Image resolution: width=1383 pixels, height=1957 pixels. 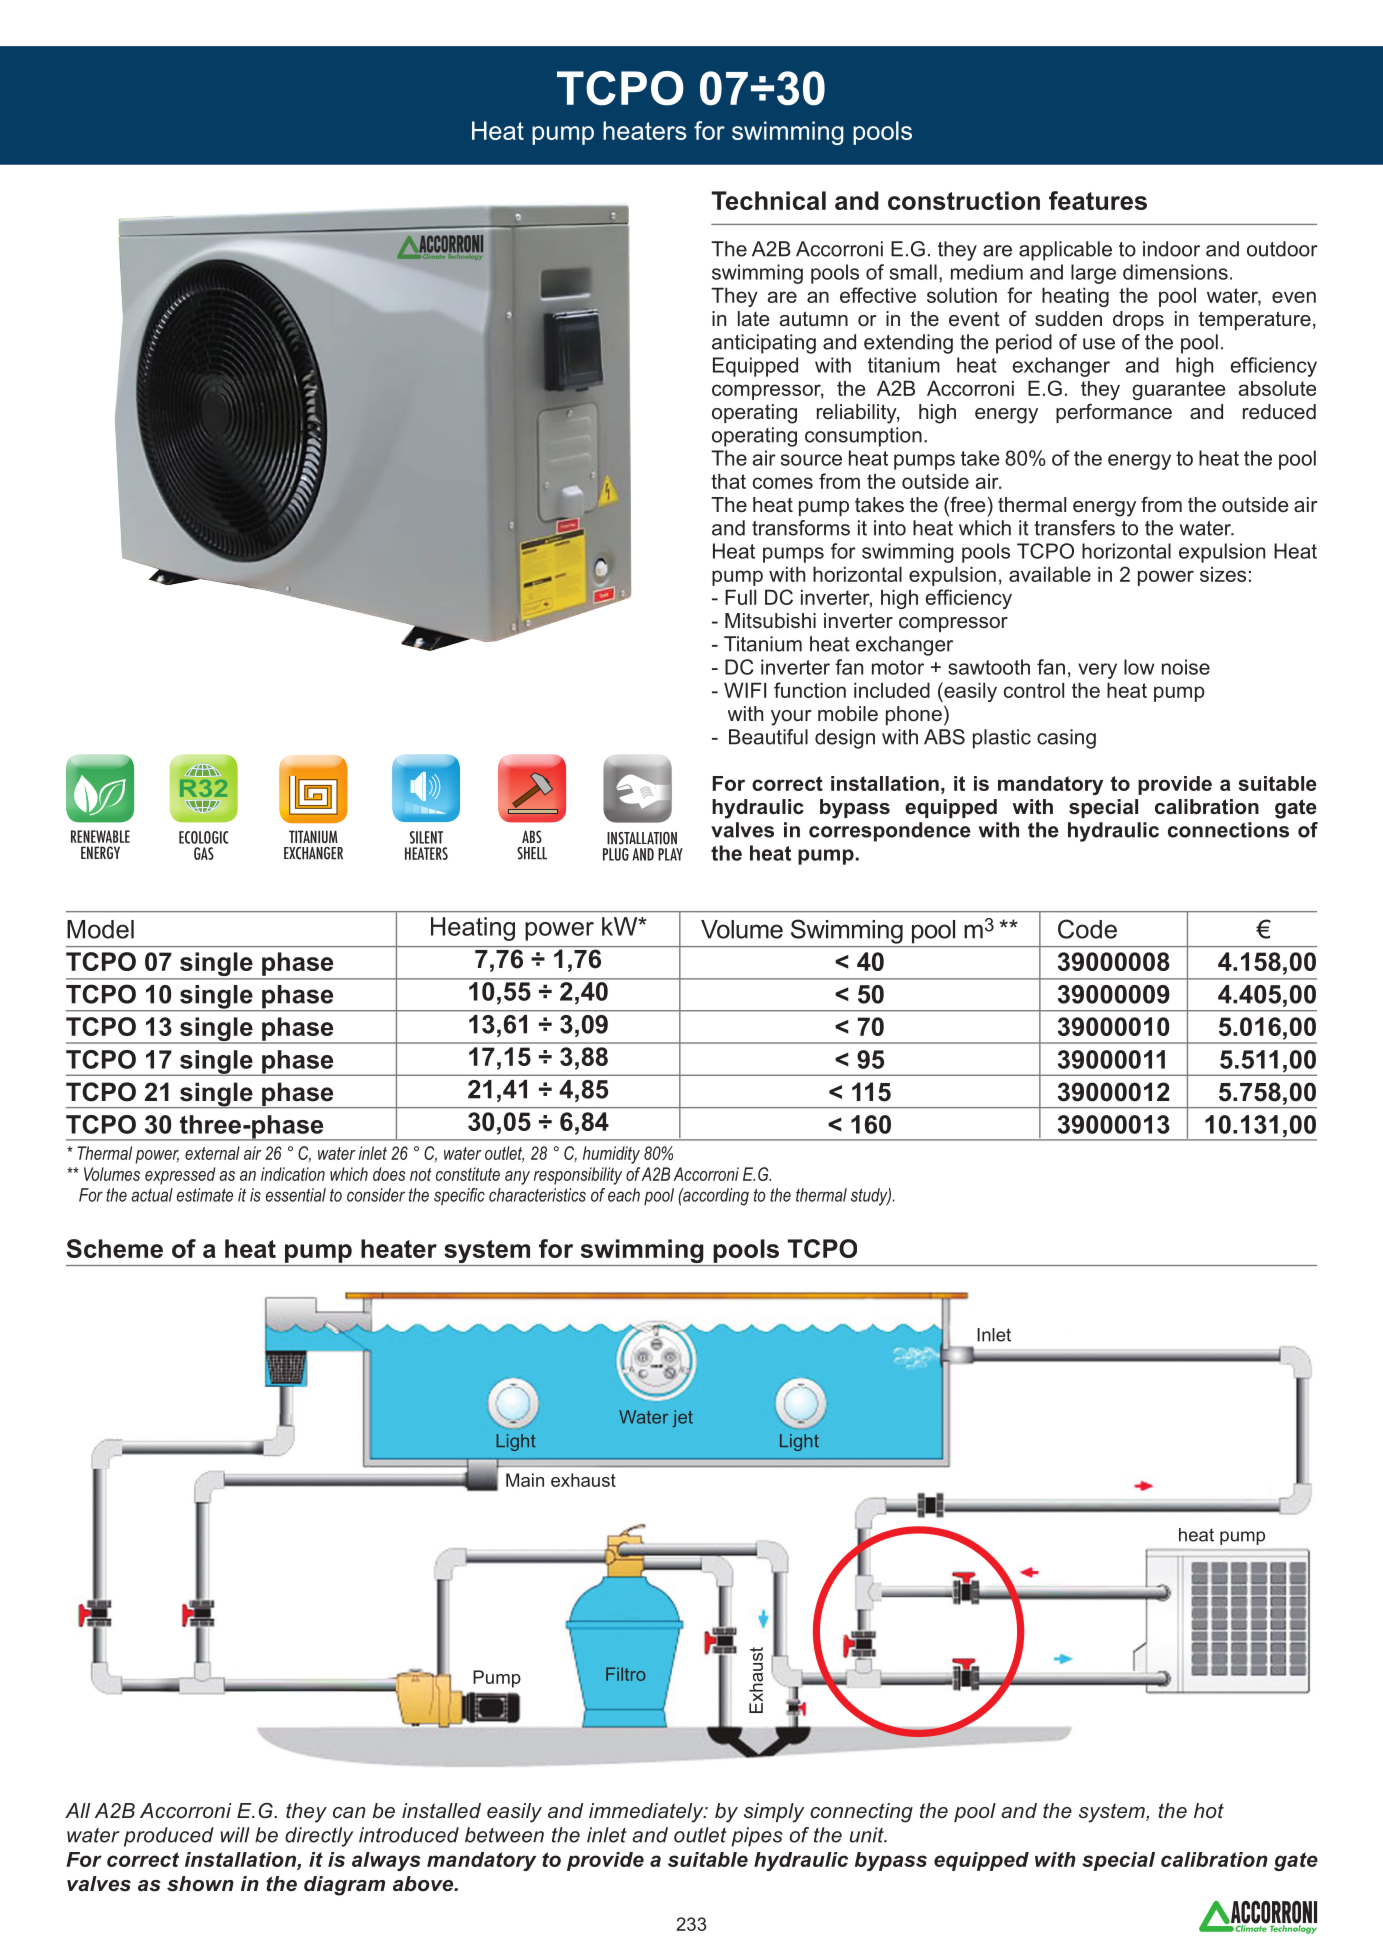 What do you see at coordinates (1171, 249) in the page?
I see `indoor` at bounding box center [1171, 249].
